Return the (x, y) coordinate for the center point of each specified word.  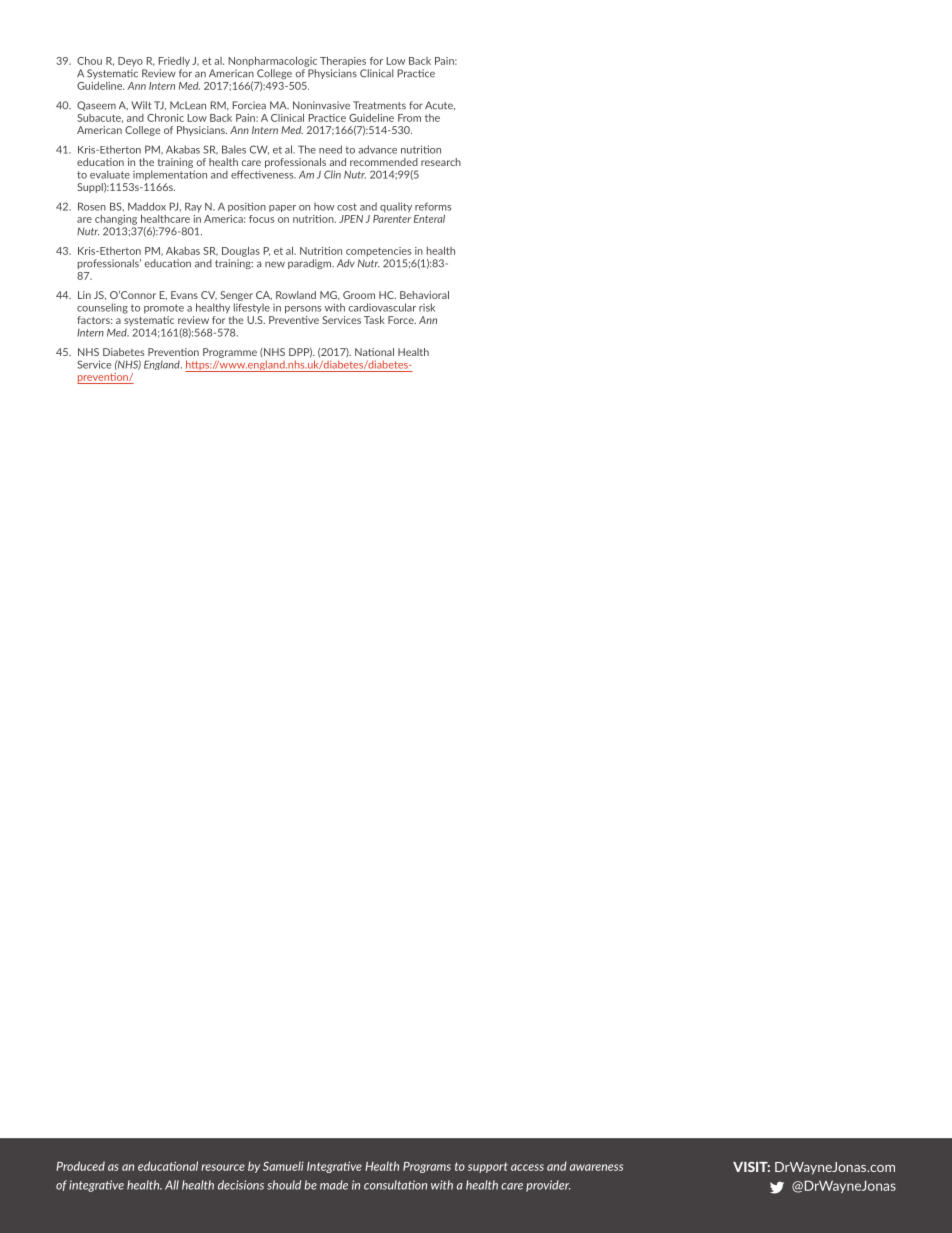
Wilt (141, 105)
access (527, 1167)
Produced (80, 1166)
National (374, 352)
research (441, 162)
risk (427, 307)
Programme (230, 353)
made (334, 1185)
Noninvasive (321, 105)
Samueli (283, 1166)
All (172, 1185)
